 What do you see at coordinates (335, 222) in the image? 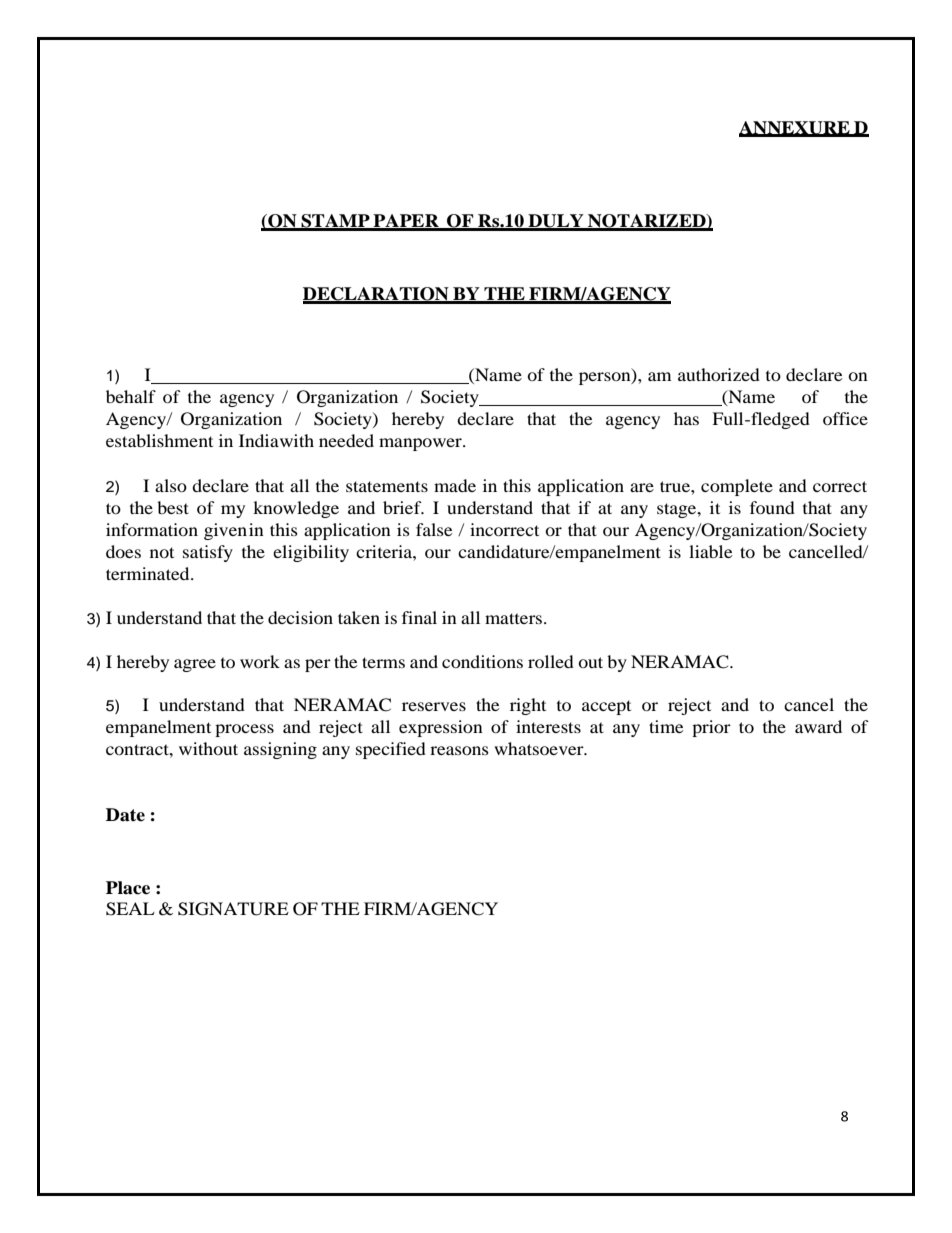
I see `STAMP` at bounding box center [335, 222].
